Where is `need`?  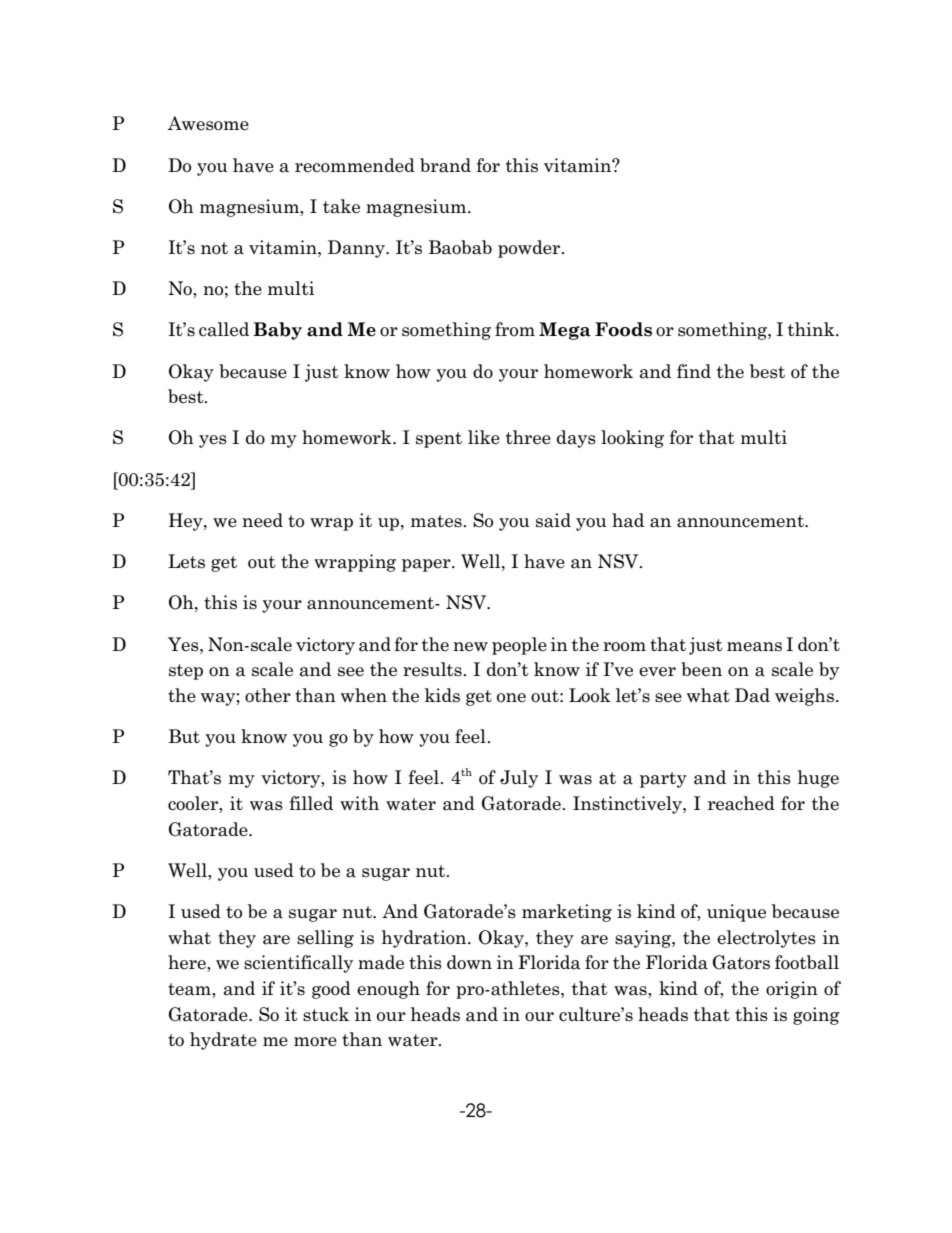
need is located at coordinates (262, 520).
